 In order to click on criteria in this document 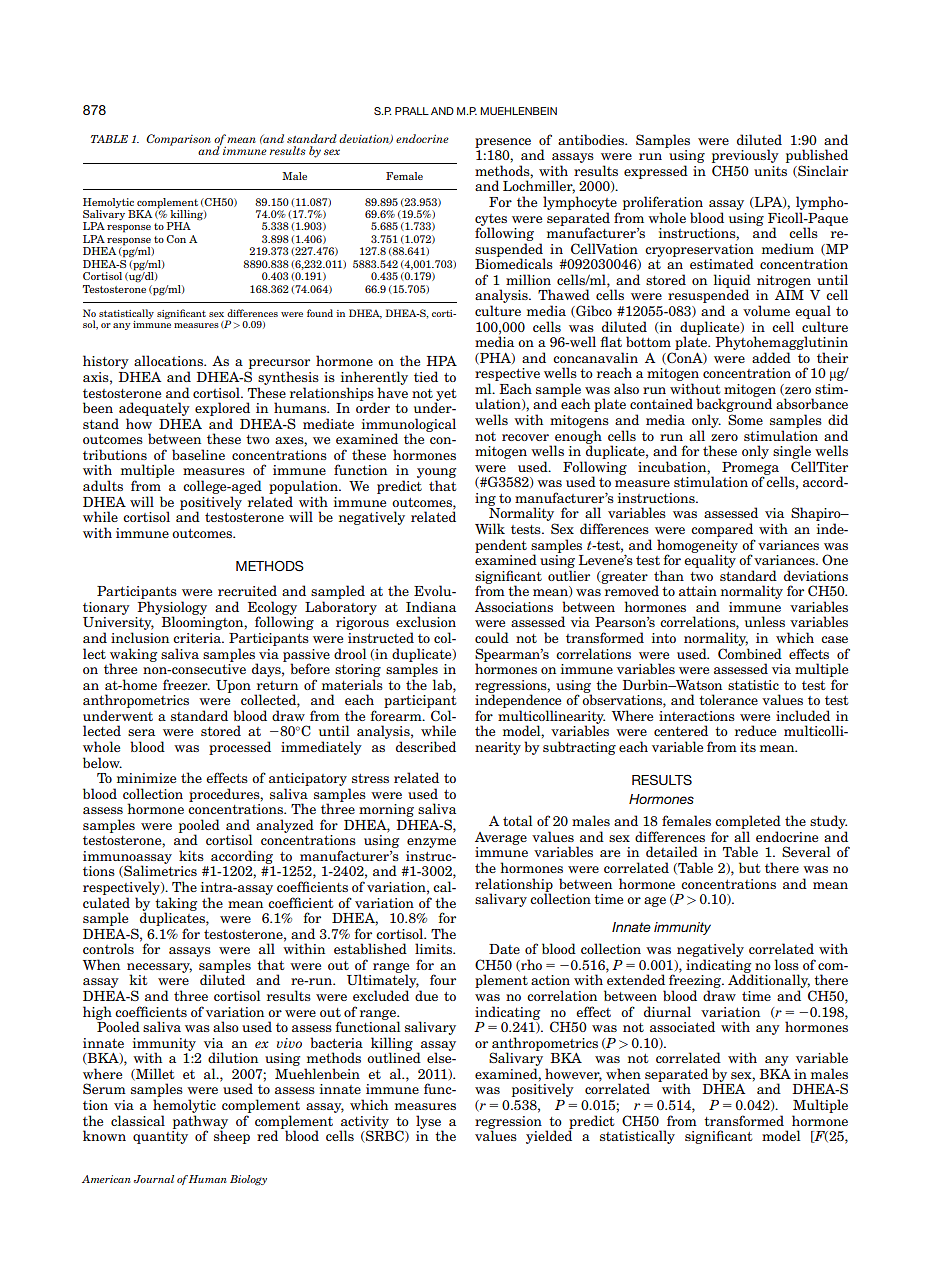, I will do `click(198, 638)`.
